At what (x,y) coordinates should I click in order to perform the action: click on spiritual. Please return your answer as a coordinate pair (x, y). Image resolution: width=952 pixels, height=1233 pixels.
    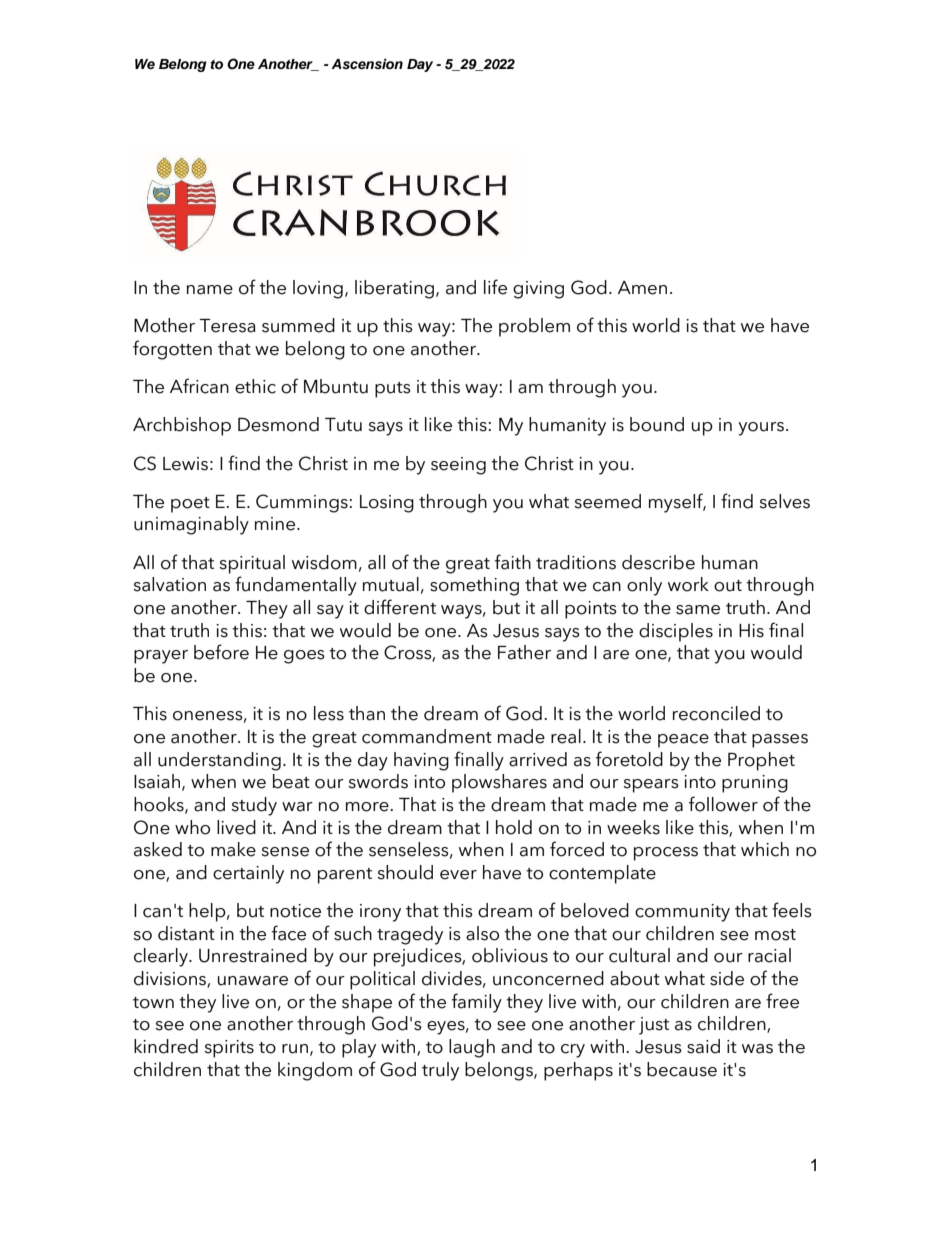
    Looking at the image, I should click on (252, 564).
